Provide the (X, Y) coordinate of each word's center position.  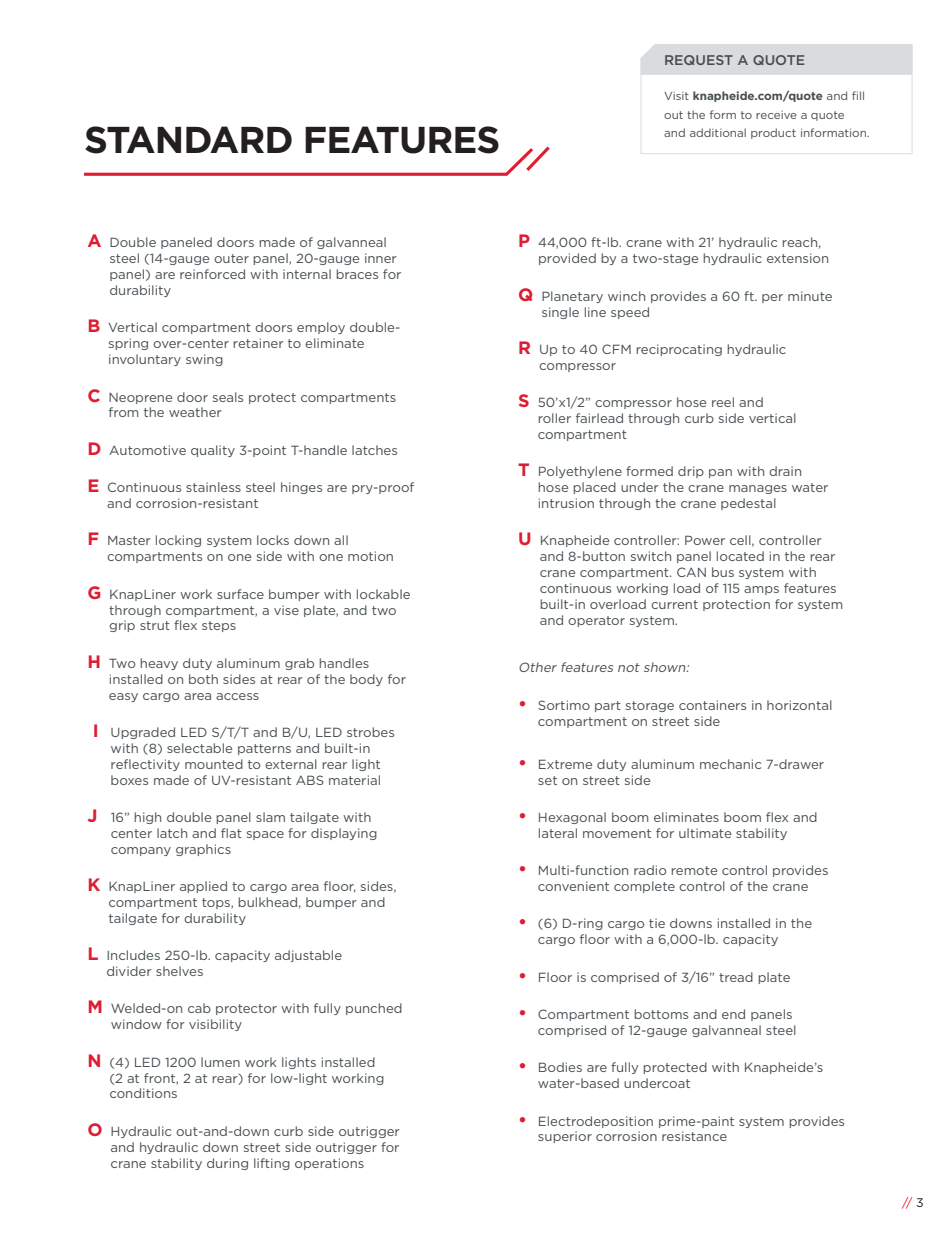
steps (219, 626)
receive (776, 115)
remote (694, 870)
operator (596, 621)
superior (565, 1137)
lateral (558, 833)
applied (203, 887)
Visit (676, 96)
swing (204, 360)
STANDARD (188, 140)
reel (723, 402)
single (560, 313)
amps (761, 590)
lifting (272, 1164)
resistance (694, 1136)
